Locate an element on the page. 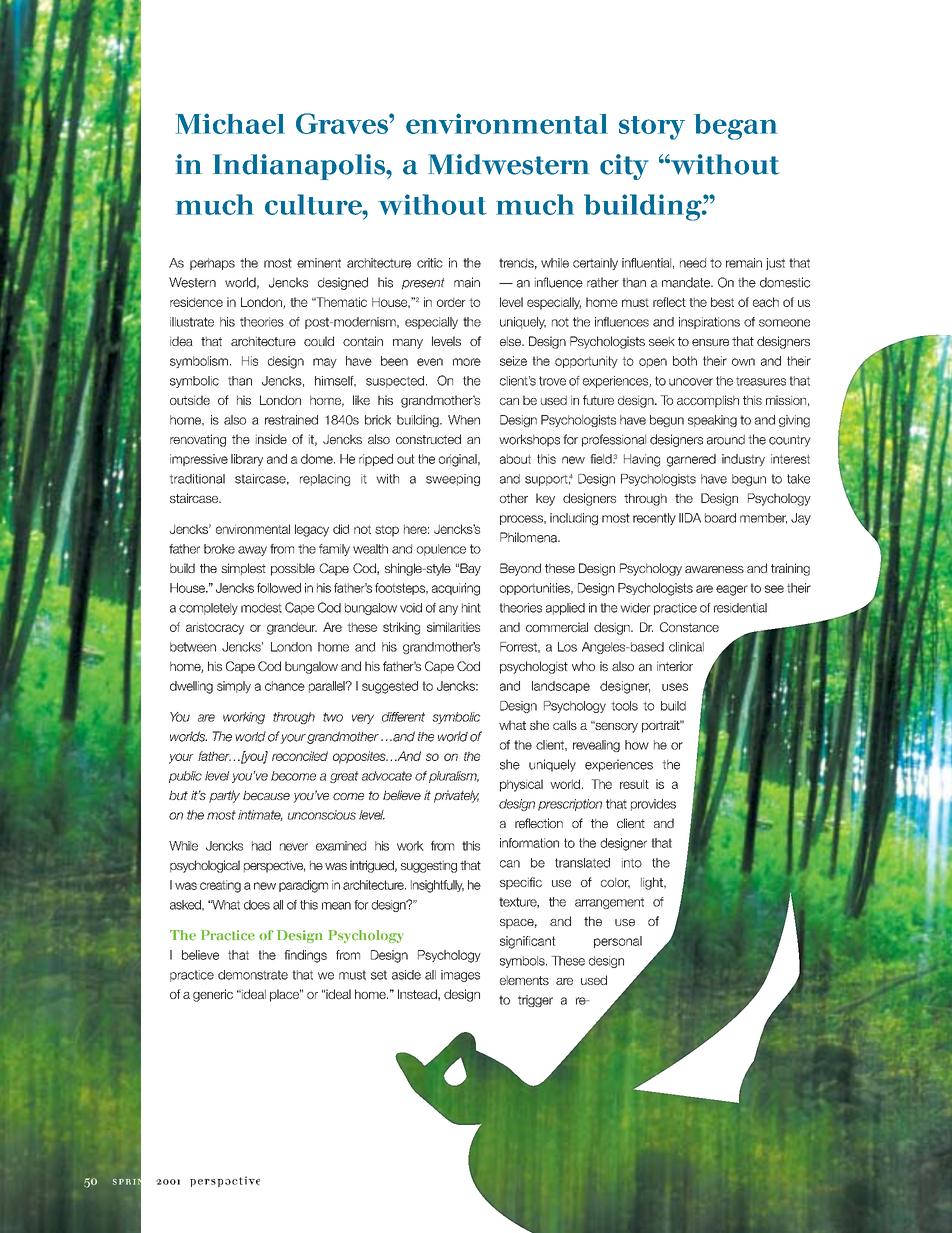 The height and width of the page is (1233, 952). began is located at coordinates (735, 127).
